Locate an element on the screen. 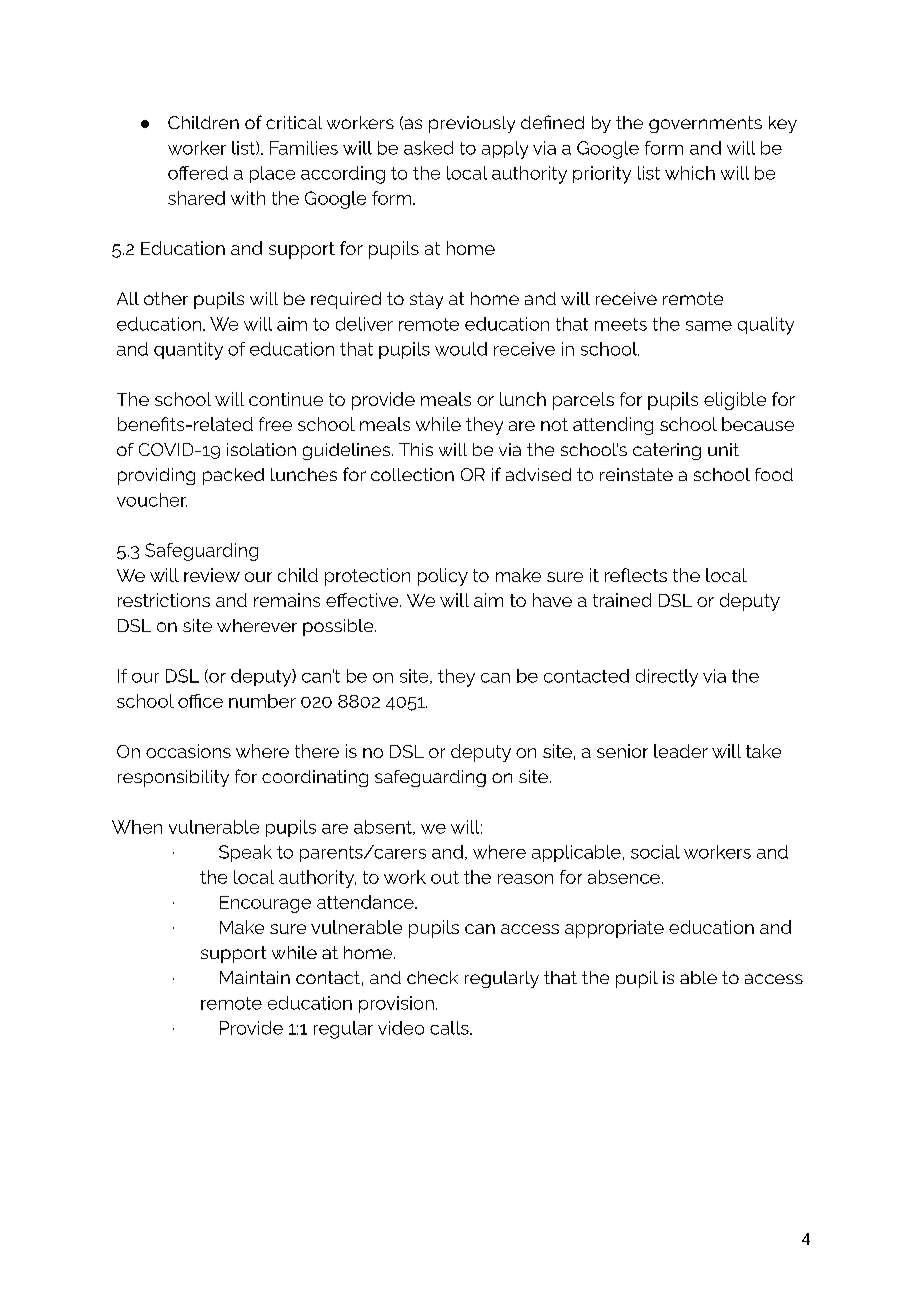 Image resolution: width=924 pixels, height=1307 pixels. unit is located at coordinates (723, 449).
